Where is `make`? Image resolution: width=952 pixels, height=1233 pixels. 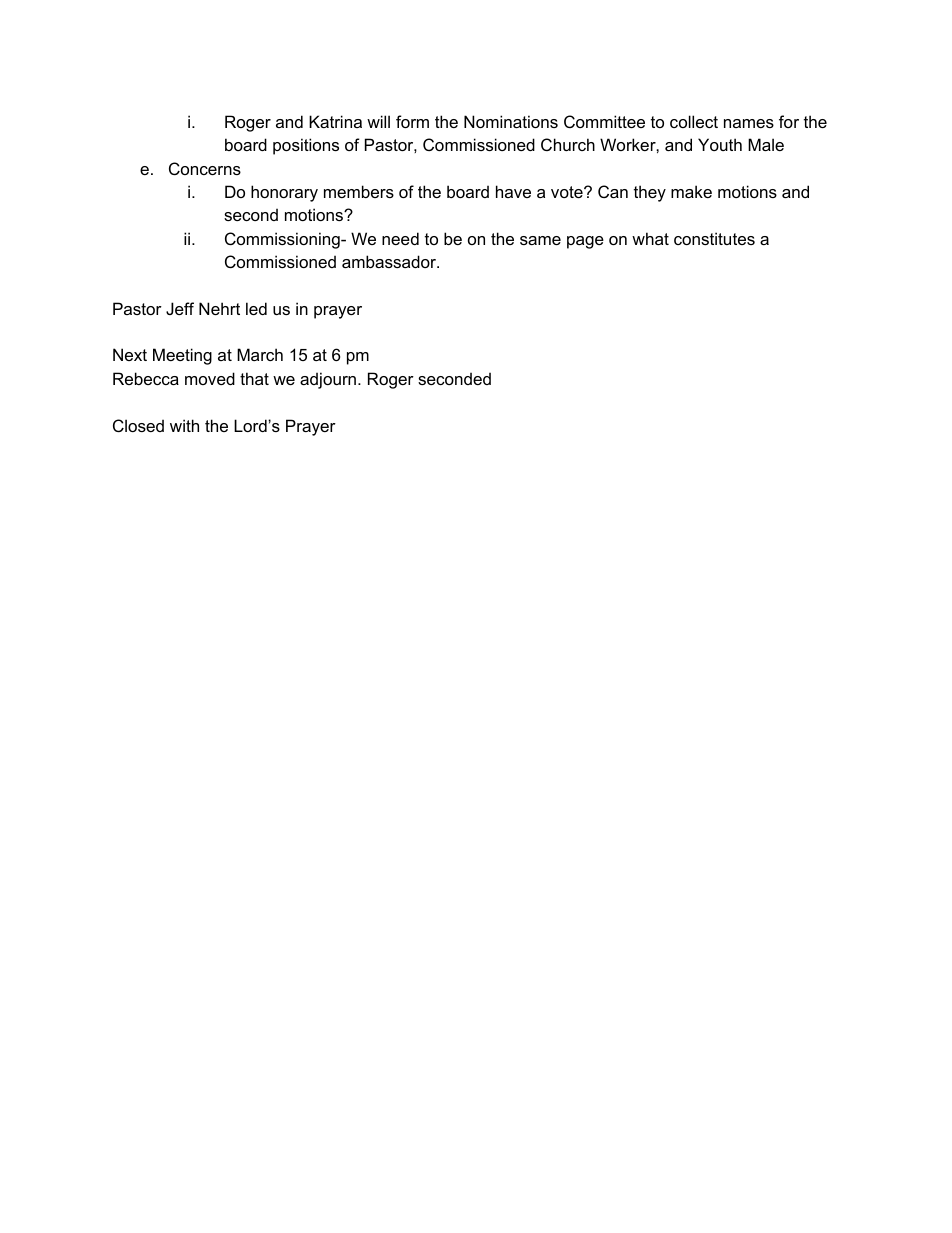 make is located at coordinates (691, 191).
